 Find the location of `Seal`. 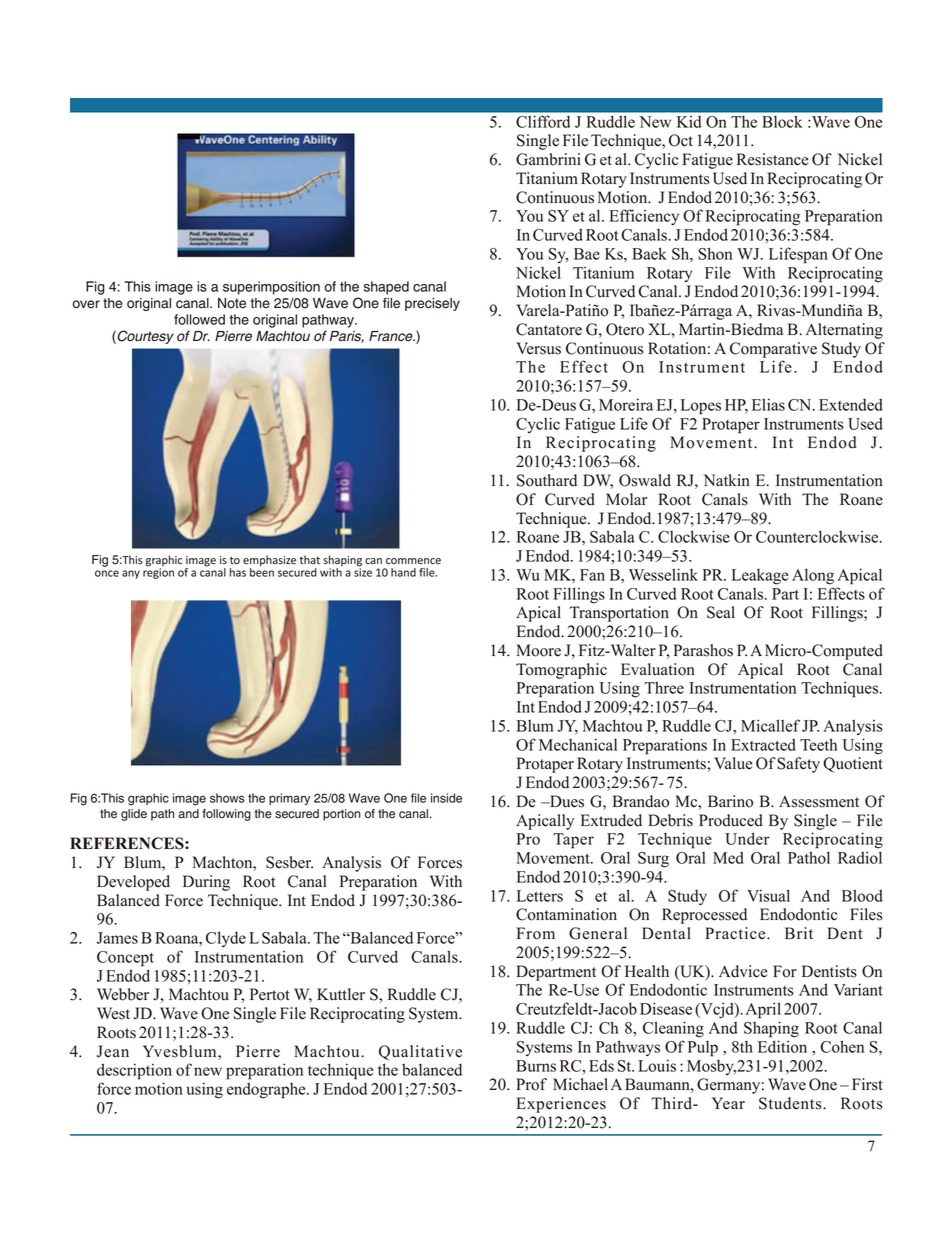

Seal is located at coordinates (721, 612).
